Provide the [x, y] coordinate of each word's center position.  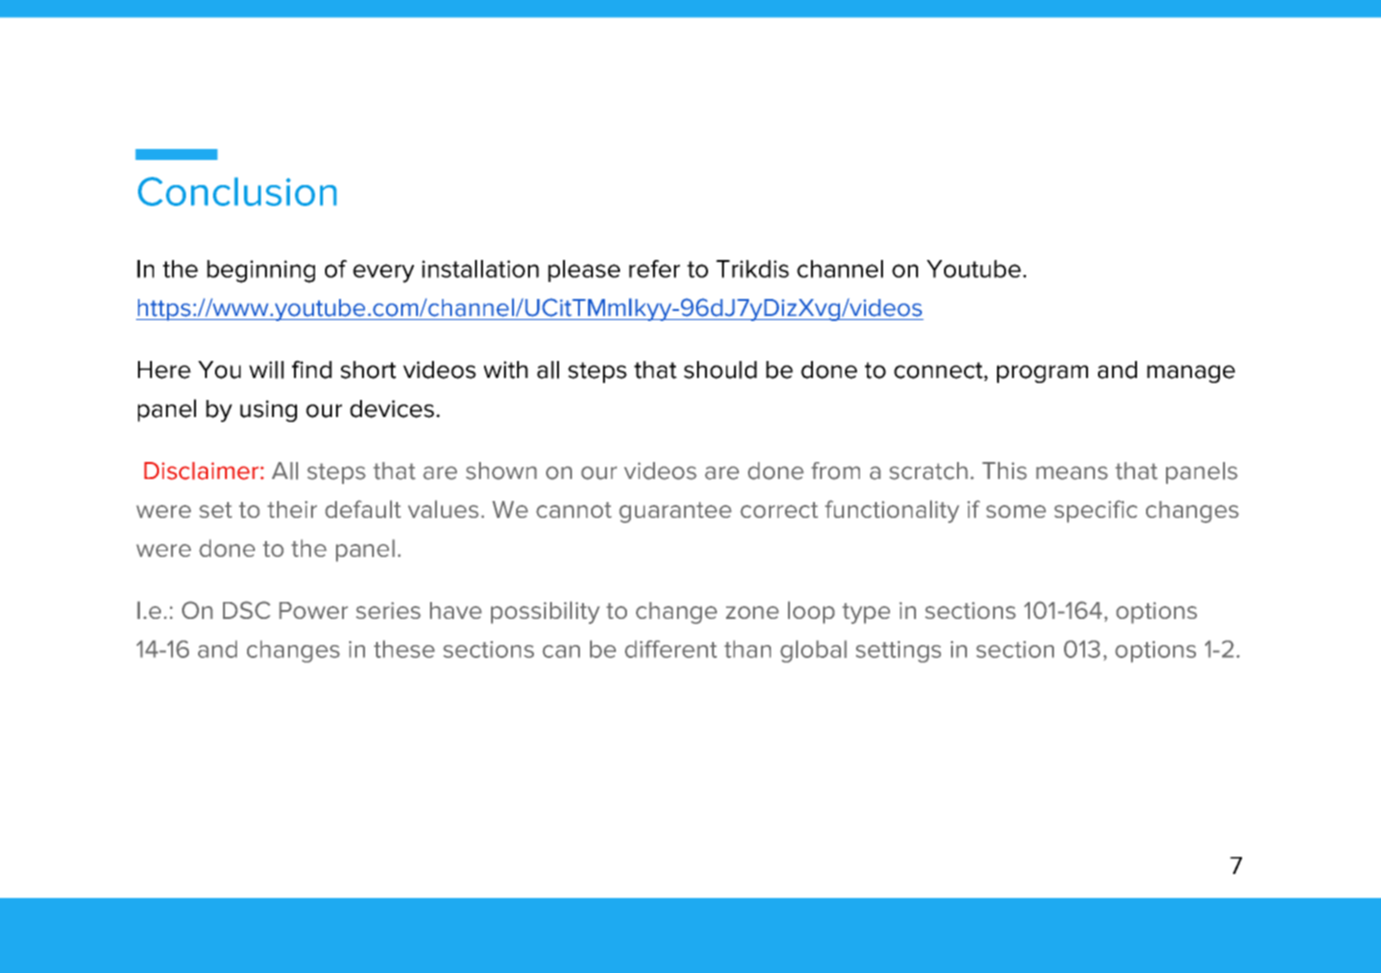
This [1004, 471]
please [584, 271]
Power [313, 610]
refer [654, 269]
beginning [261, 271]
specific [1095, 511]
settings [898, 652]
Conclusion [237, 191]
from [835, 471]
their [292, 509]
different [671, 649]
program [1042, 374]
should [720, 370]
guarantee [675, 512]
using [268, 411]
